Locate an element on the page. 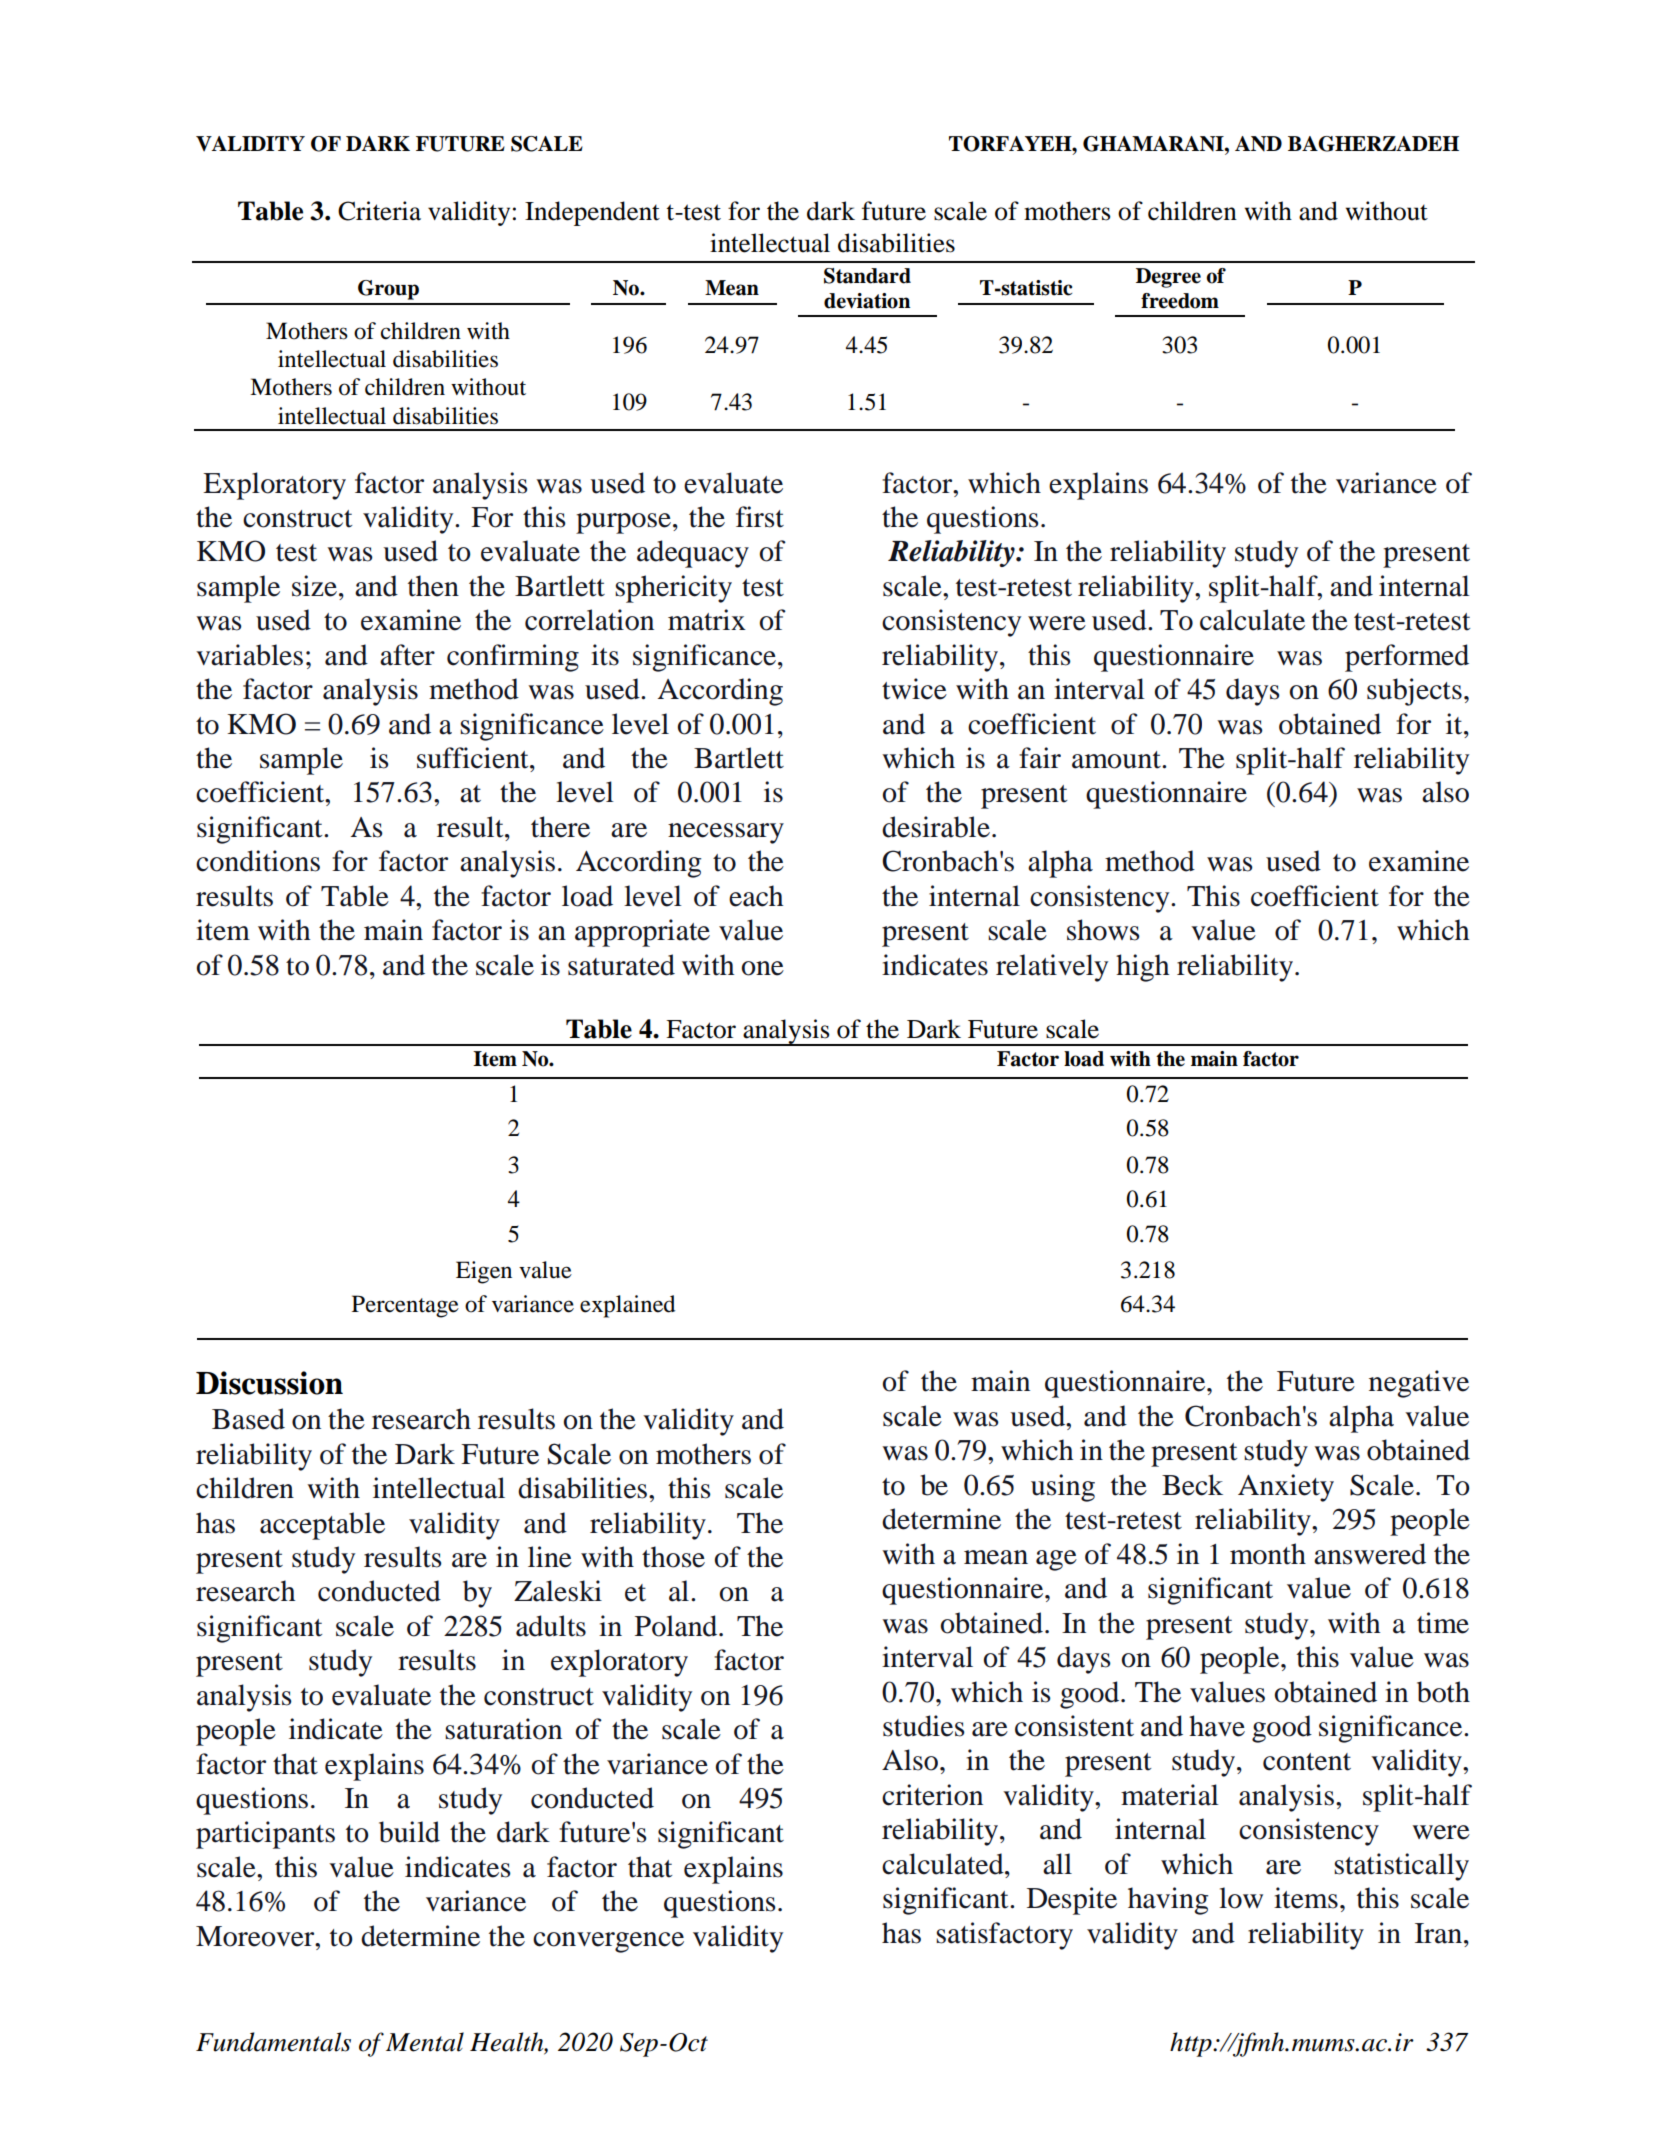 The height and width of the page is (2156, 1666). Standard is located at coordinates (867, 276).
